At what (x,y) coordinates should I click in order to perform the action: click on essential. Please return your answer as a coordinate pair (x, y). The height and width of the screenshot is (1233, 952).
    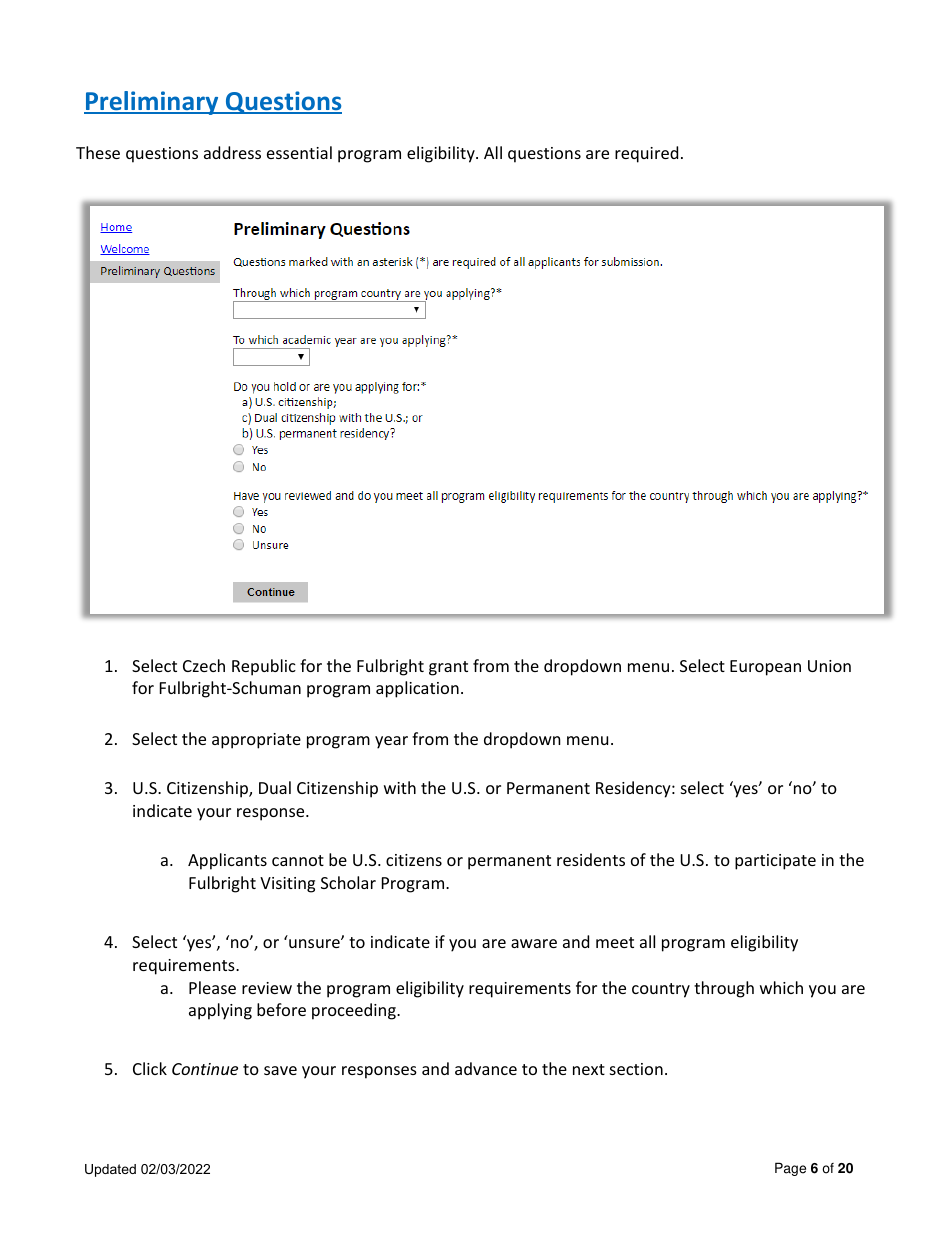
    Looking at the image, I should click on (299, 152).
